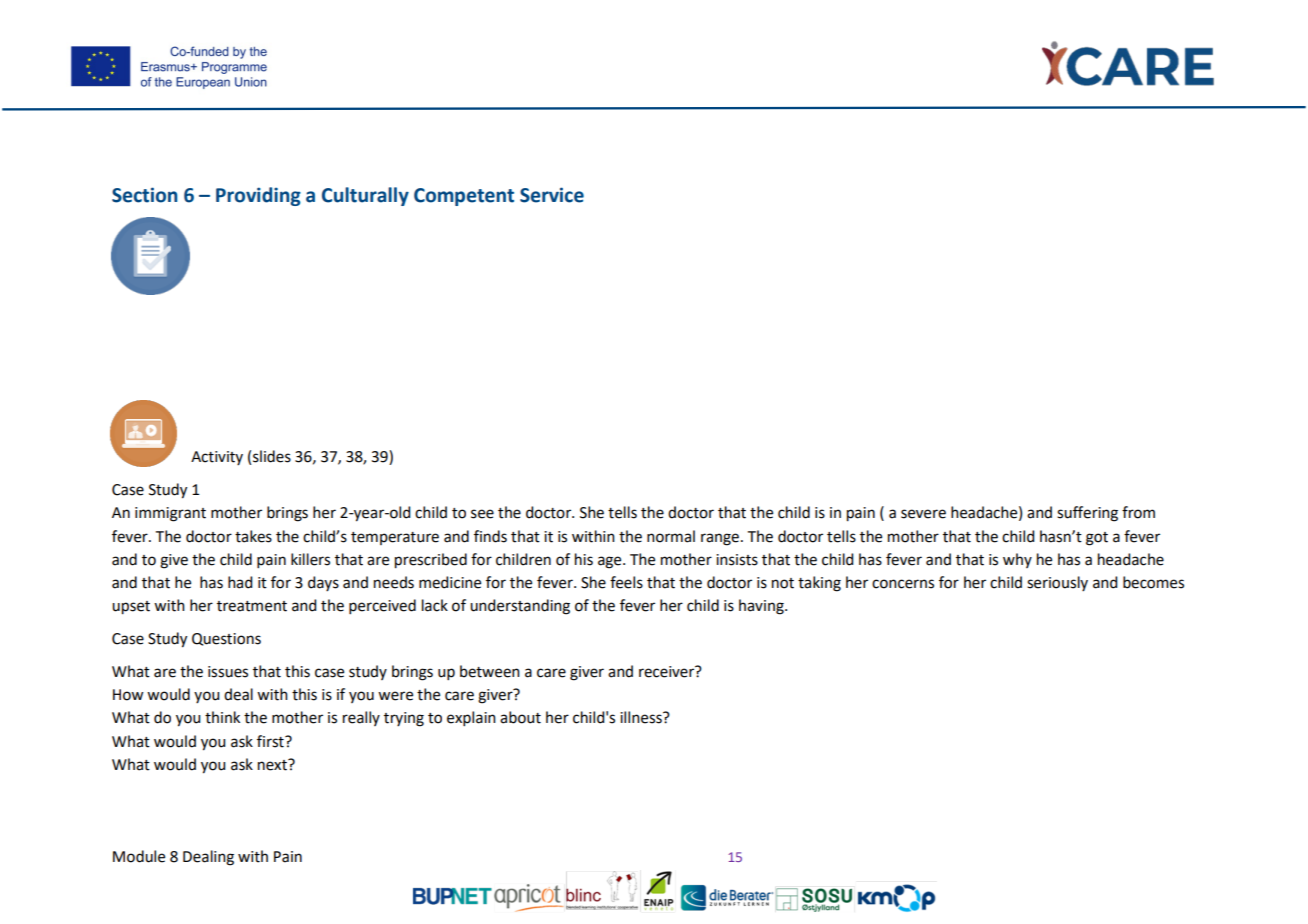  Describe the element at coordinates (240, 582) in the screenshot. I see `had` at that location.
